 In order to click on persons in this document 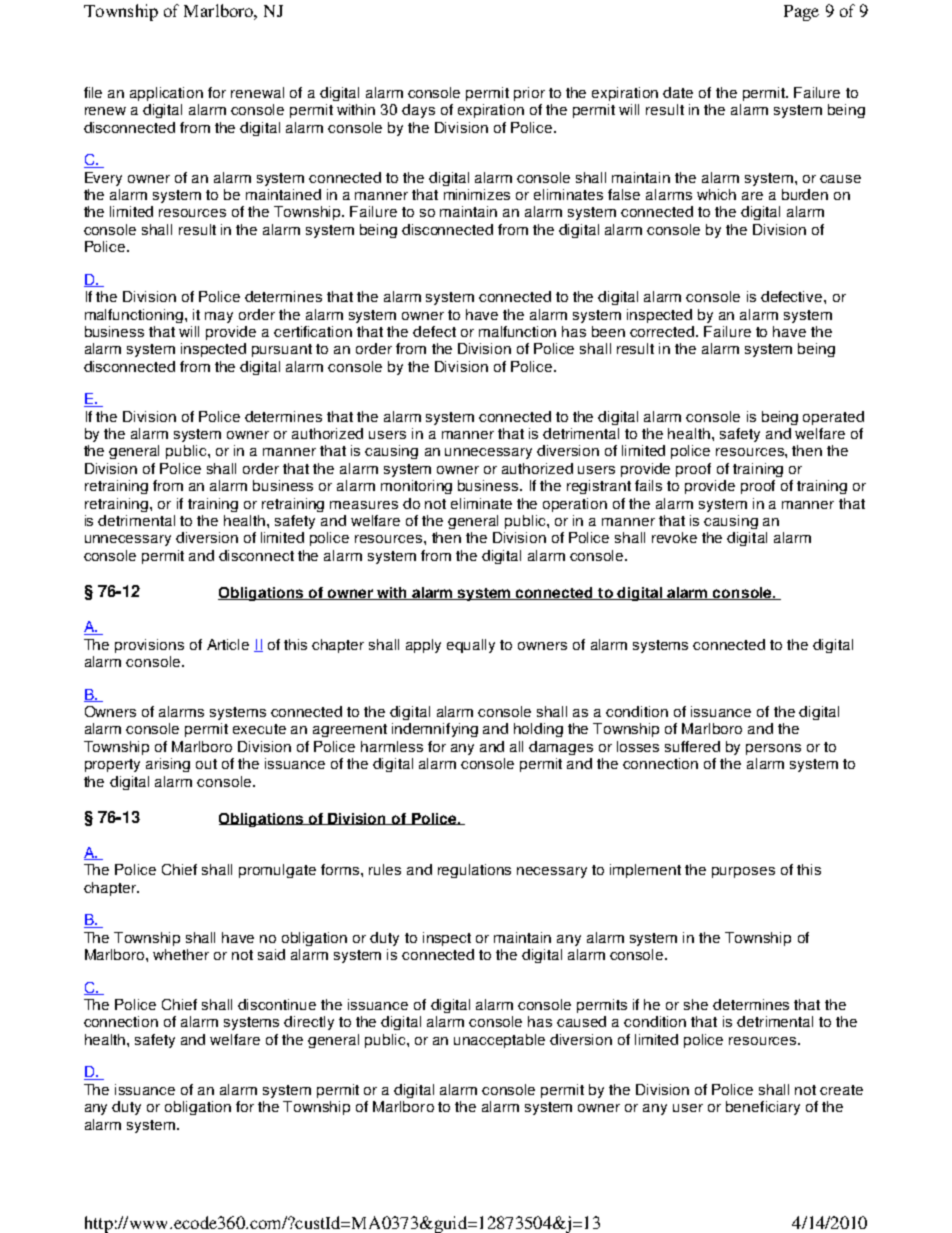, I will do `click(773, 749)`.
